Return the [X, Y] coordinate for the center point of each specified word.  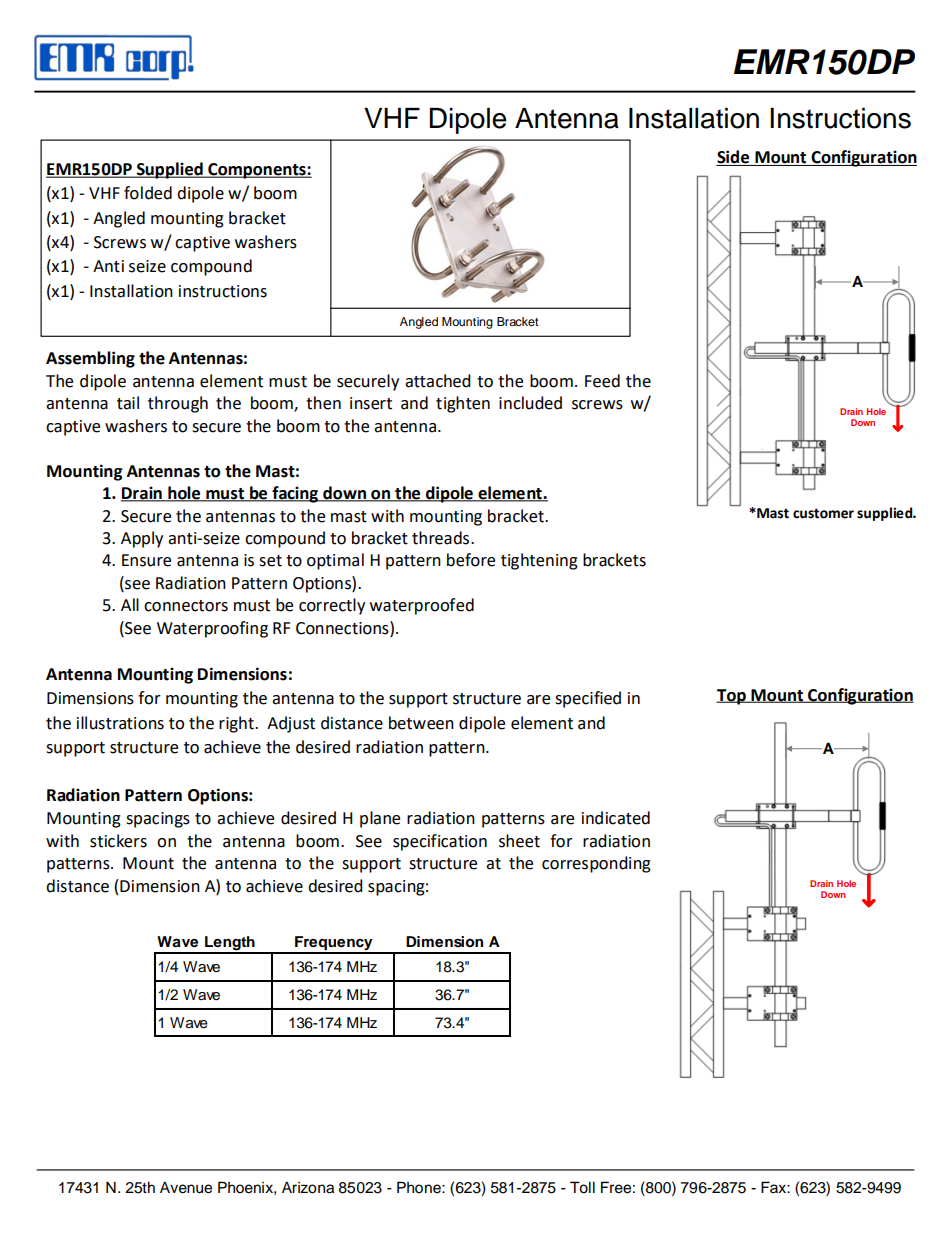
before [471, 560]
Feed [602, 381]
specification [440, 842]
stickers [118, 841]
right [237, 724]
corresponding [596, 864]
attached [438, 381]
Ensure [146, 560]
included [530, 403]
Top [732, 697]
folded [148, 193]
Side [734, 158]
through [178, 404]
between [421, 723]
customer [823, 513]
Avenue [186, 1187]
